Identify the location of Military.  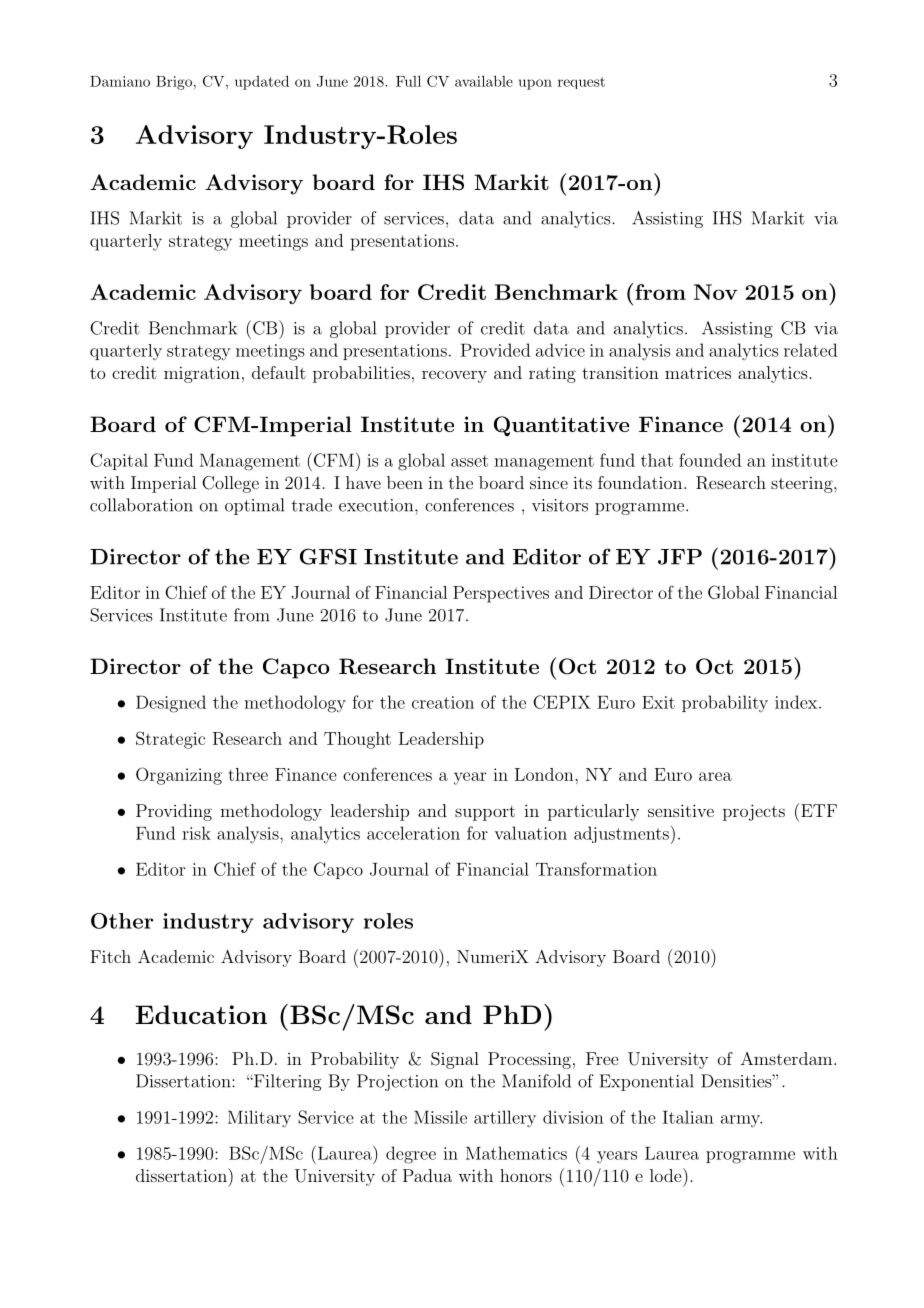
(259, 1118).
